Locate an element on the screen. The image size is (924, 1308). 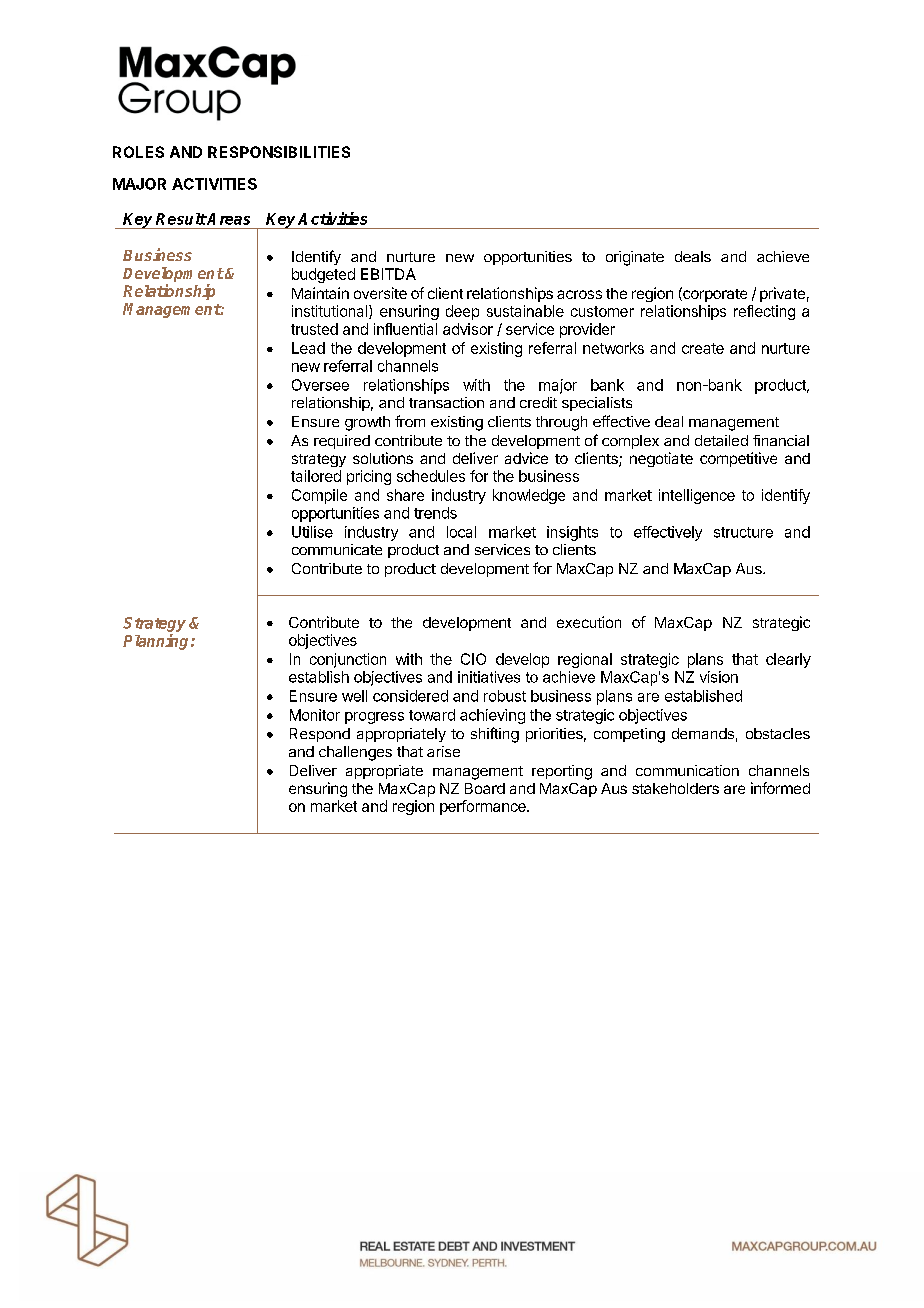
RESPONSIBILITIES is located at coordinates (279, 152).
